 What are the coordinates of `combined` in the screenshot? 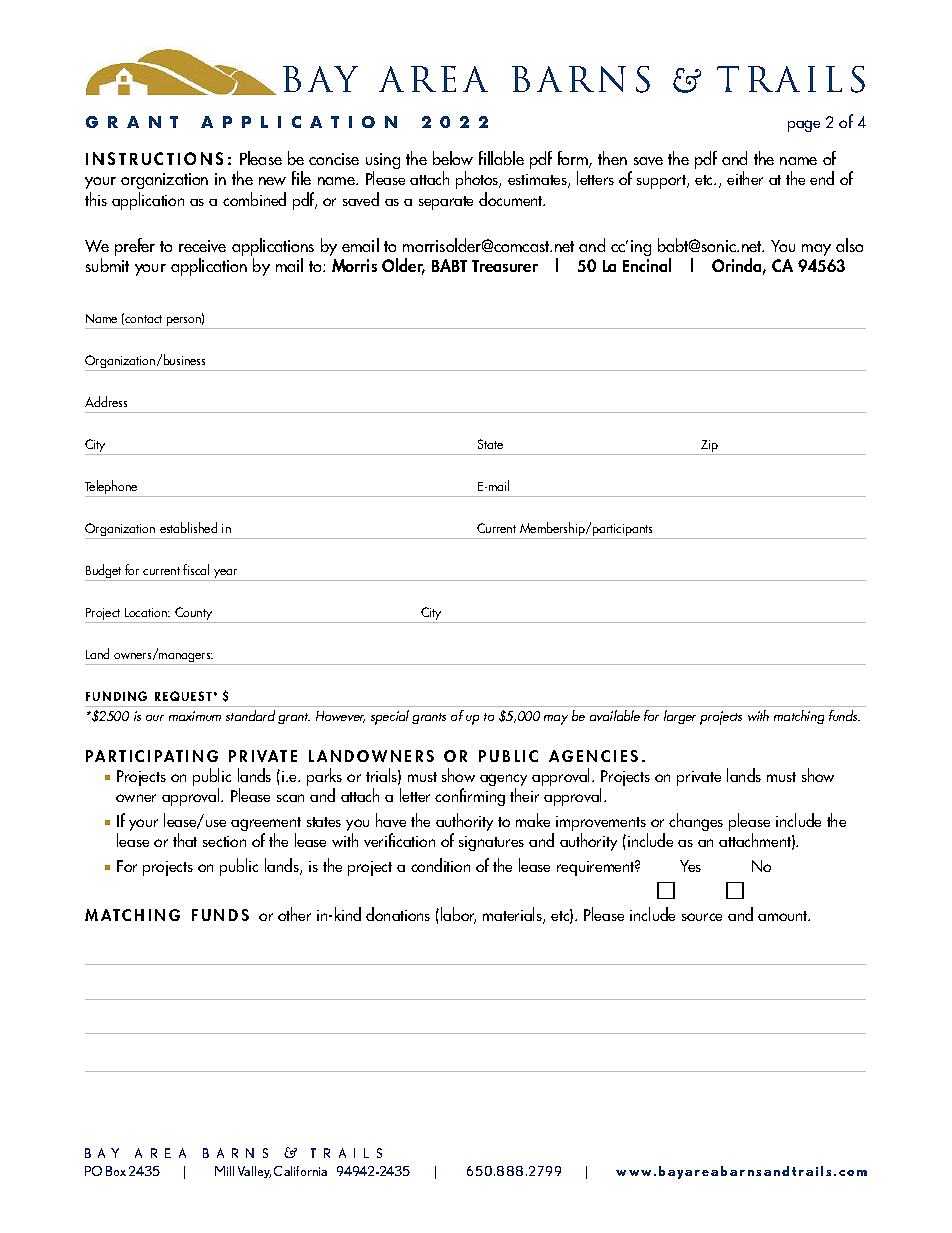 It's located at (254, 199).
